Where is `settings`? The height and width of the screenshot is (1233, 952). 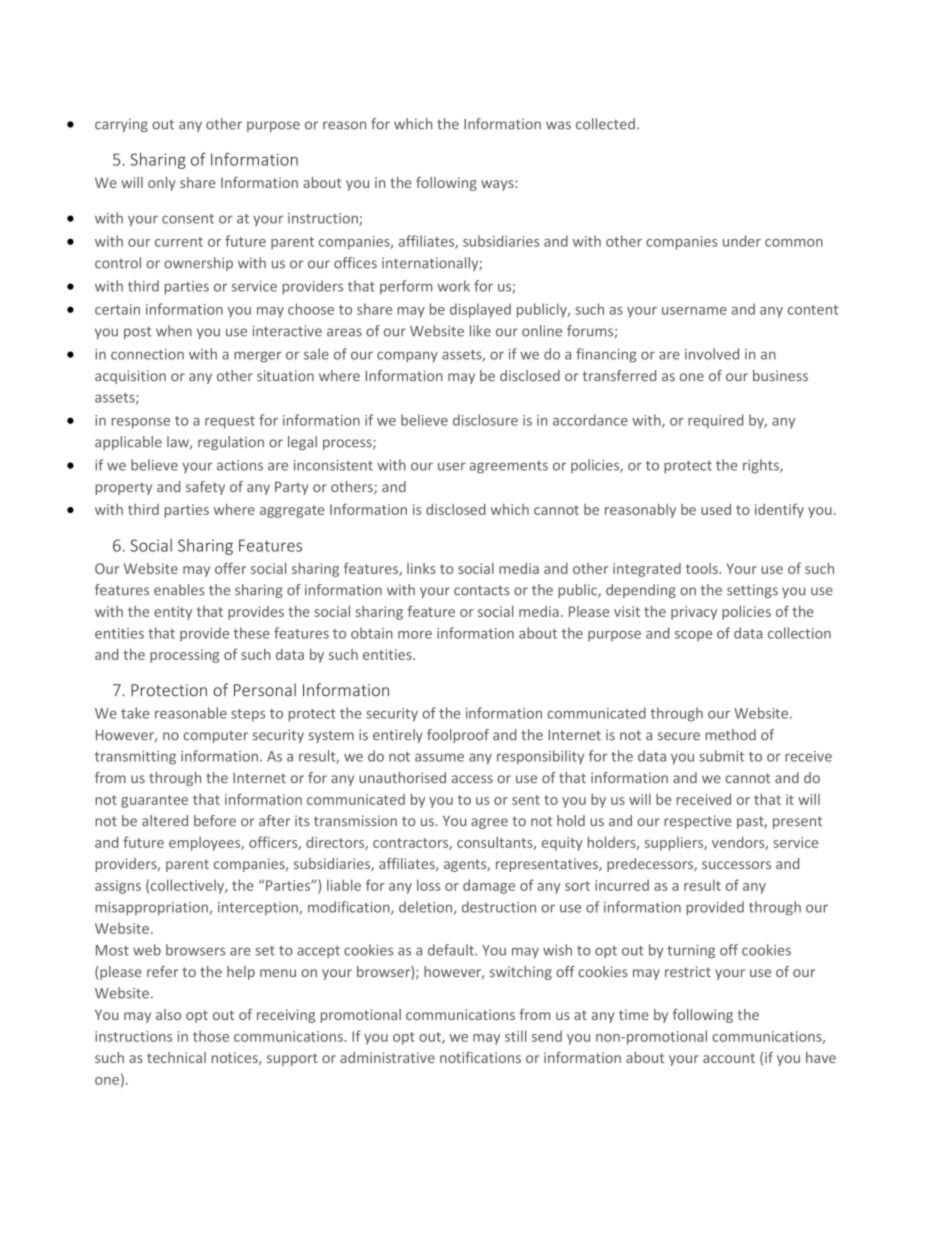
settings is located at coordinates (752, 591).
